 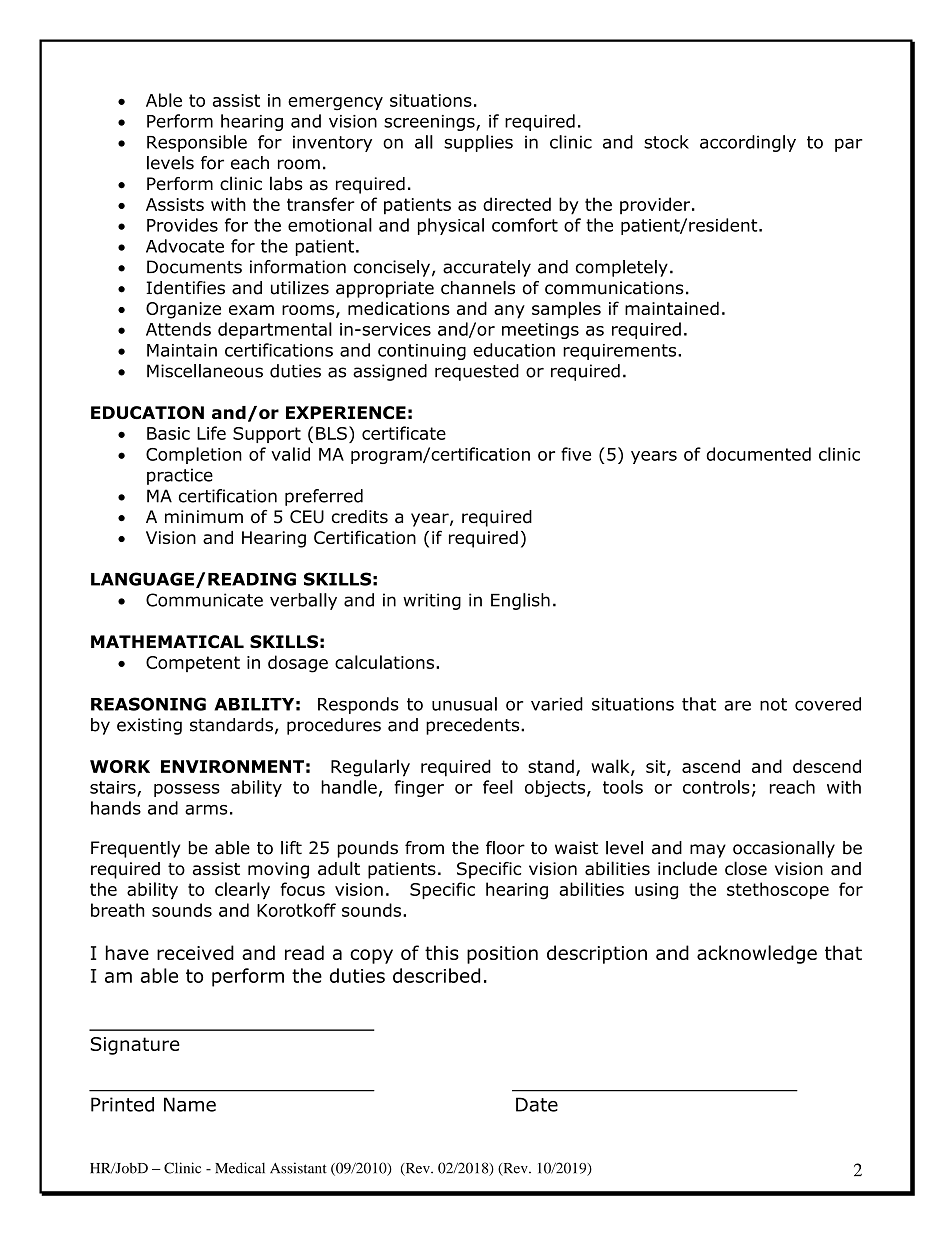 I want to click on accordingly, so click(x=748, y=143).
